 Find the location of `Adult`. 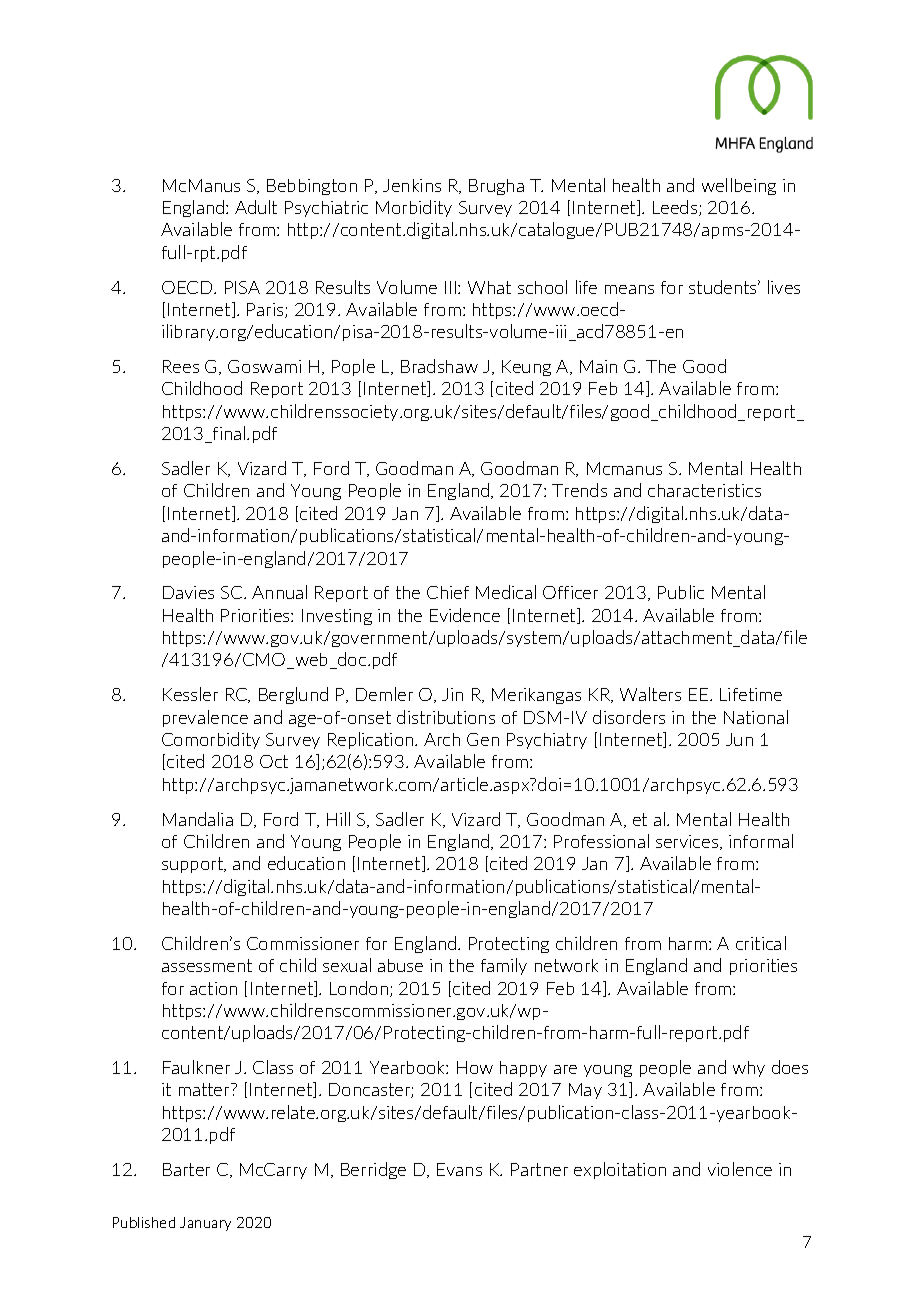

Adult is located at coordinates (256, 207).
